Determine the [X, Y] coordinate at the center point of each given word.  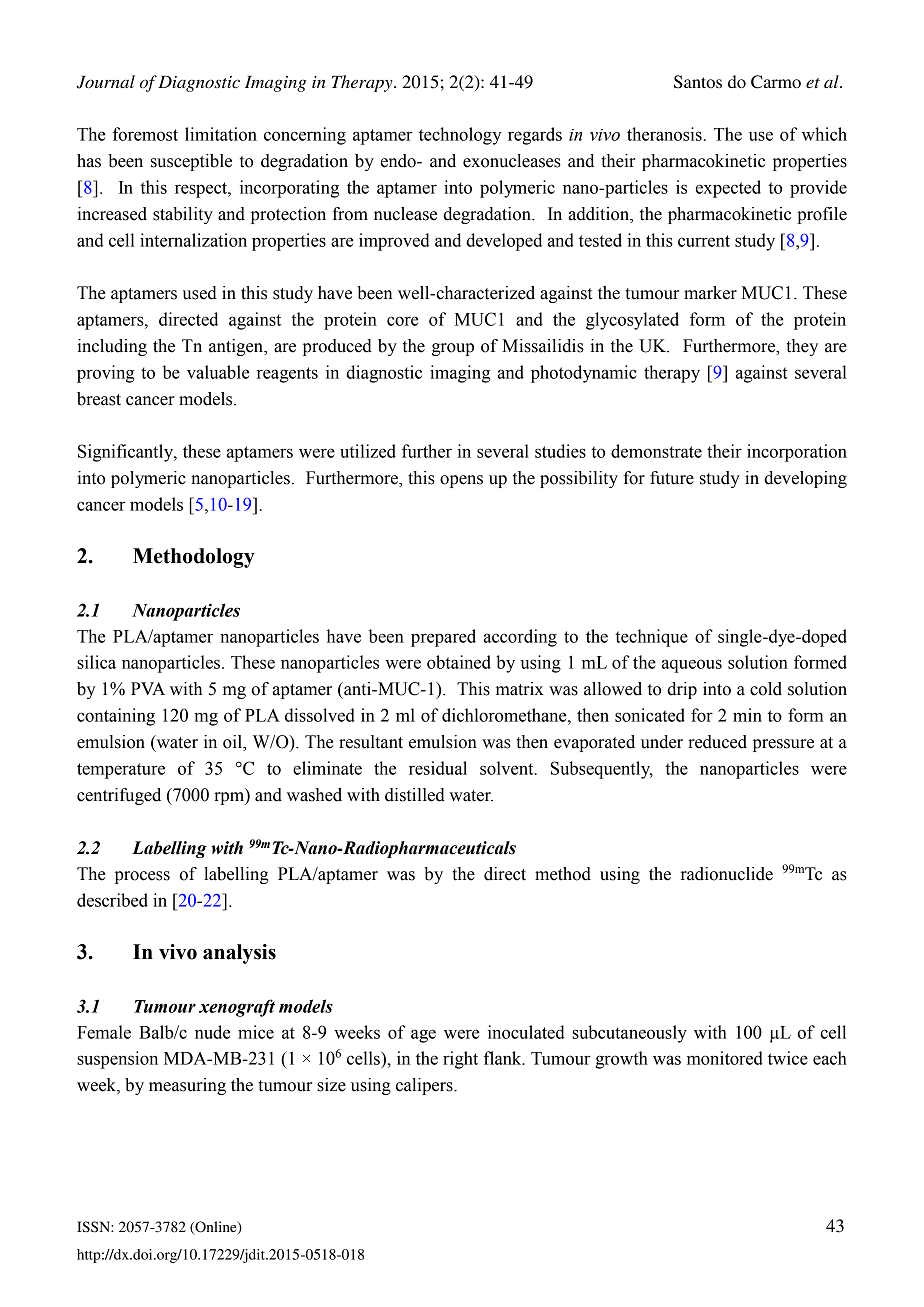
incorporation [797, 453]
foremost [145, 134]
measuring [187, 1086]
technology [460, 136]
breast [99, 399]
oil [233, 743]
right [460, 1060]
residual [438, 768]
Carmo [776, 82]
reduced [717, 742]
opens [461, 481]
